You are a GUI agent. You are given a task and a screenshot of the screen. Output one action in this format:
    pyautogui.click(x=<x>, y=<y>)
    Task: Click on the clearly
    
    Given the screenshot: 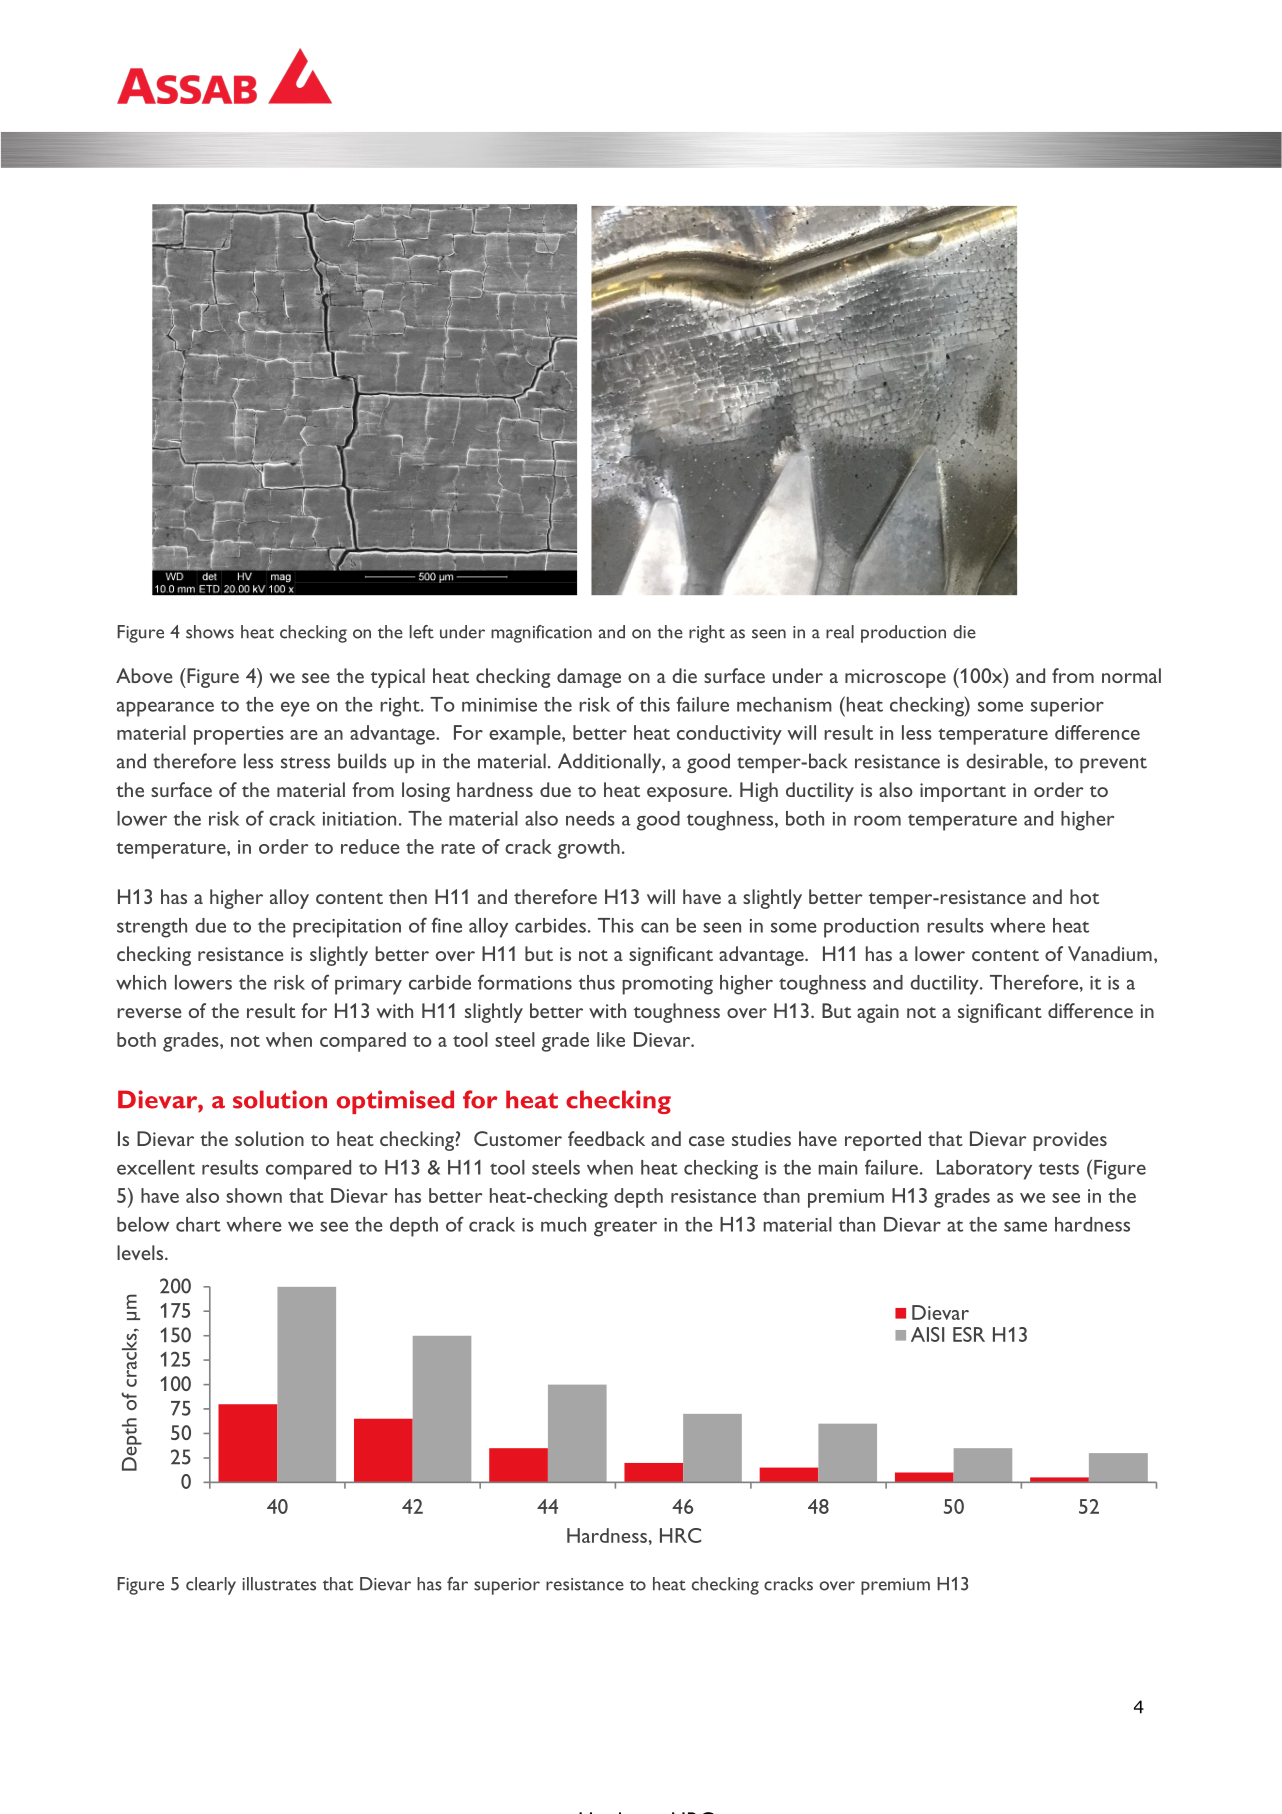 What is the action you would take?
    pyautogui.click(x=211, y=1586)
